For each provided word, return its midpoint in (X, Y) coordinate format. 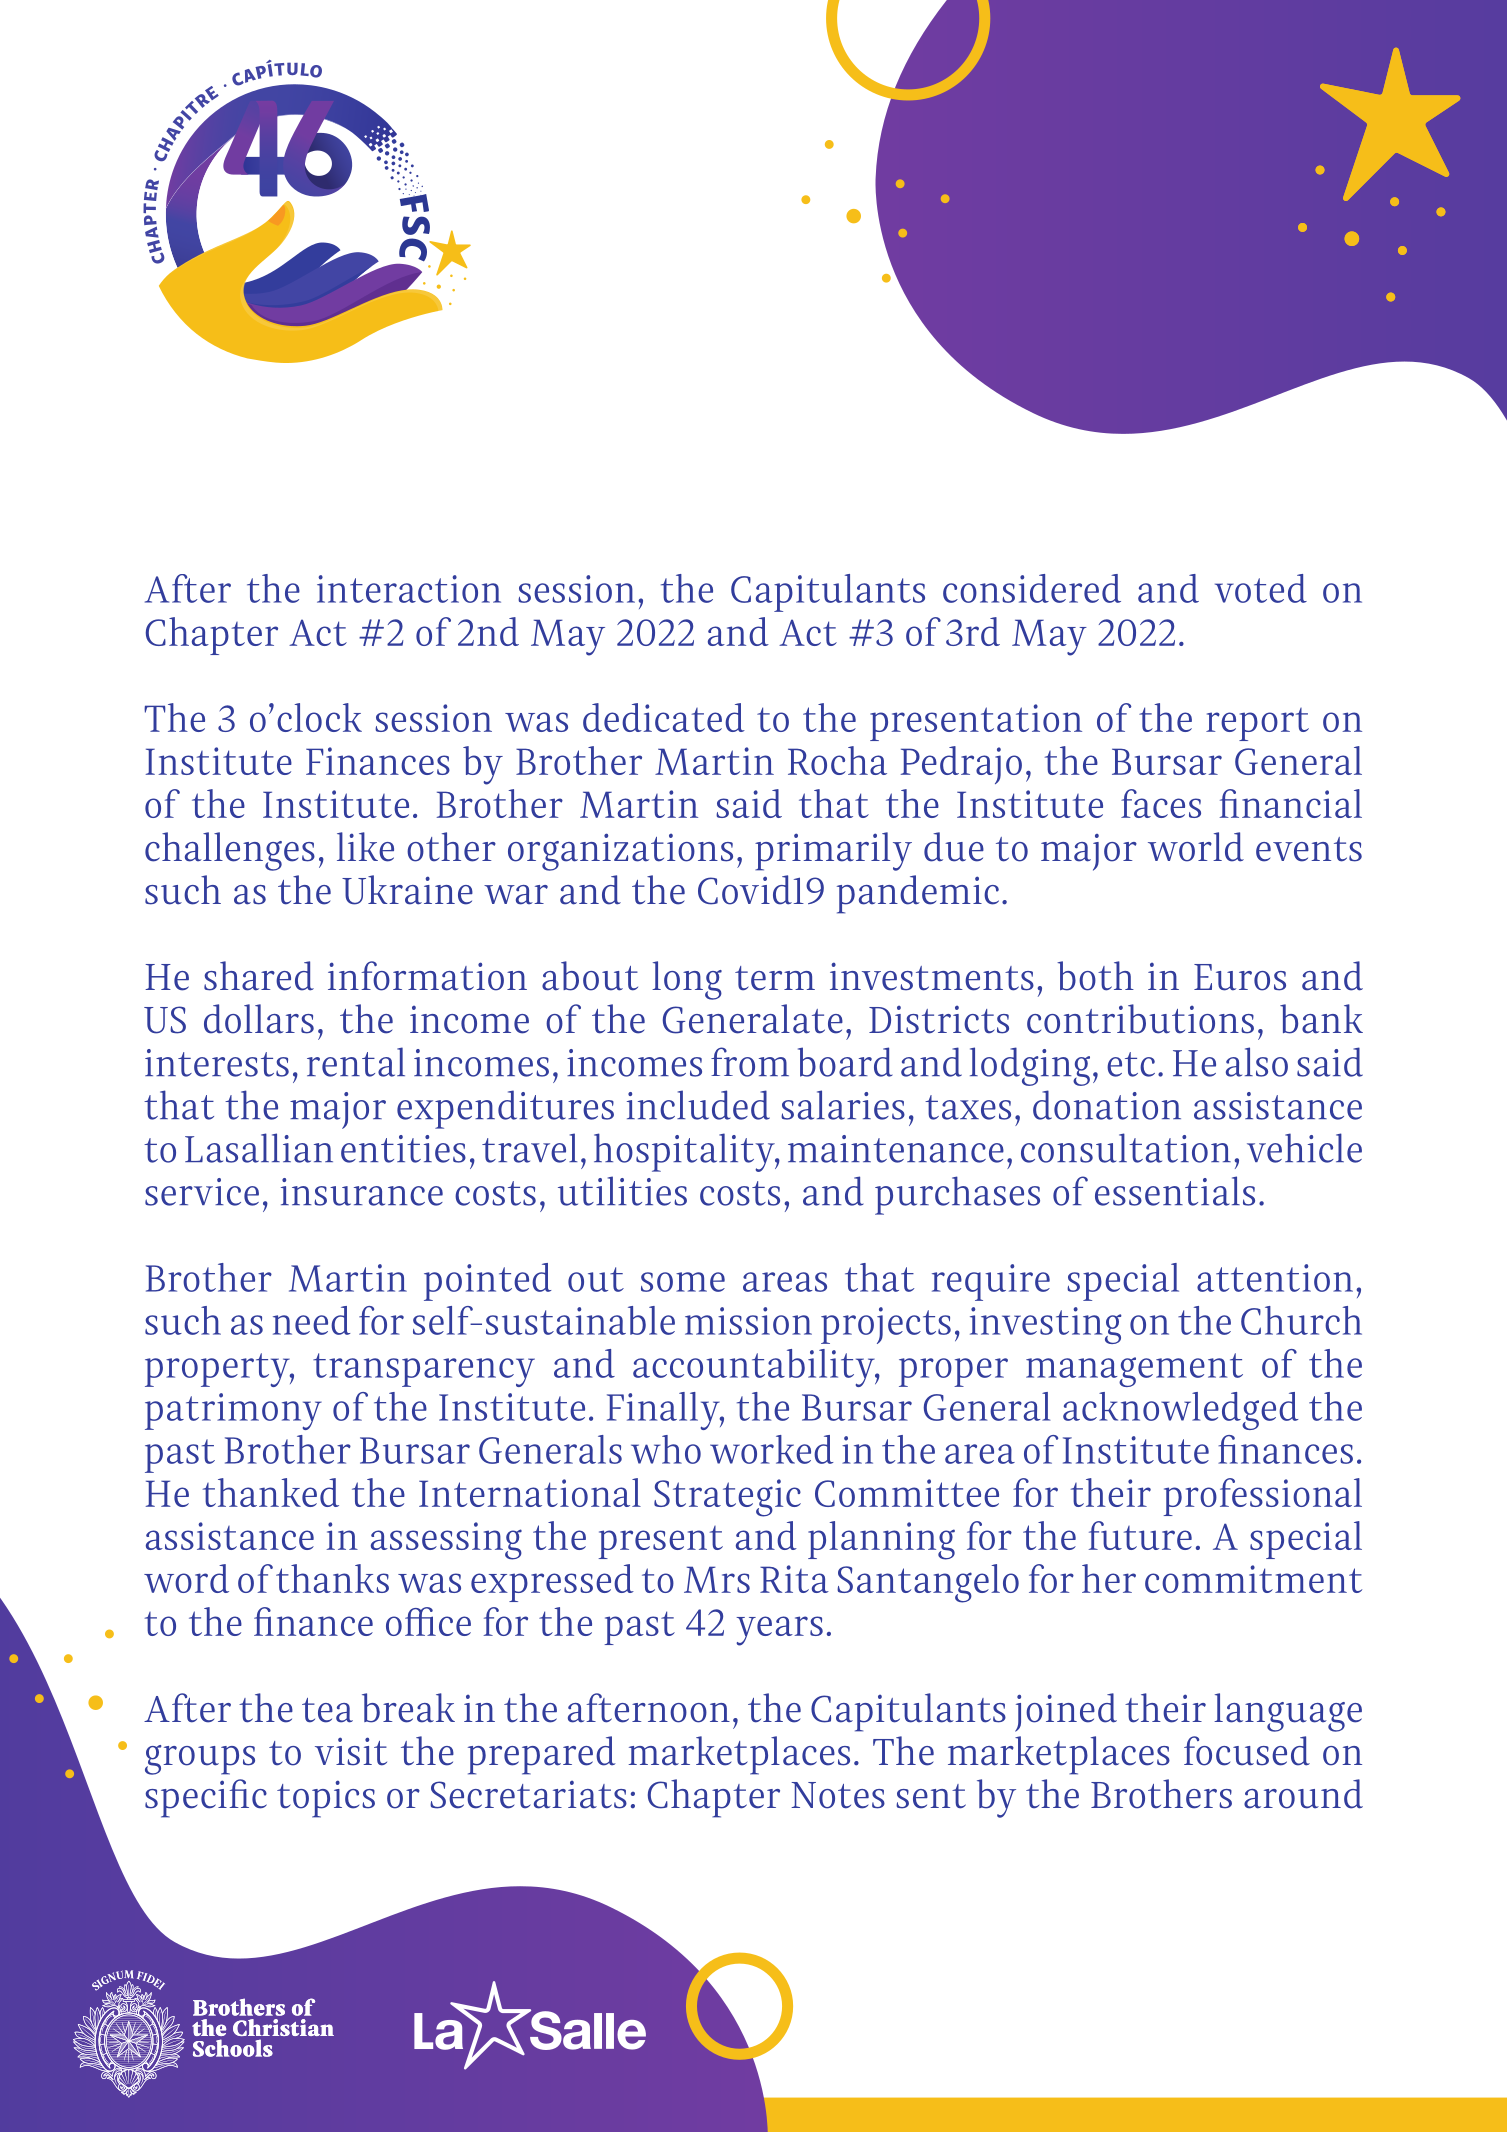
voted (1261, 588)
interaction (409, 589)
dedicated (664, 717)
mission (748, 1321)
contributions (1140, 1019)
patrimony (233, 1411)
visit (351, 1751)
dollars (259, 1019)
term (775, 978)
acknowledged (1180, 1411)
